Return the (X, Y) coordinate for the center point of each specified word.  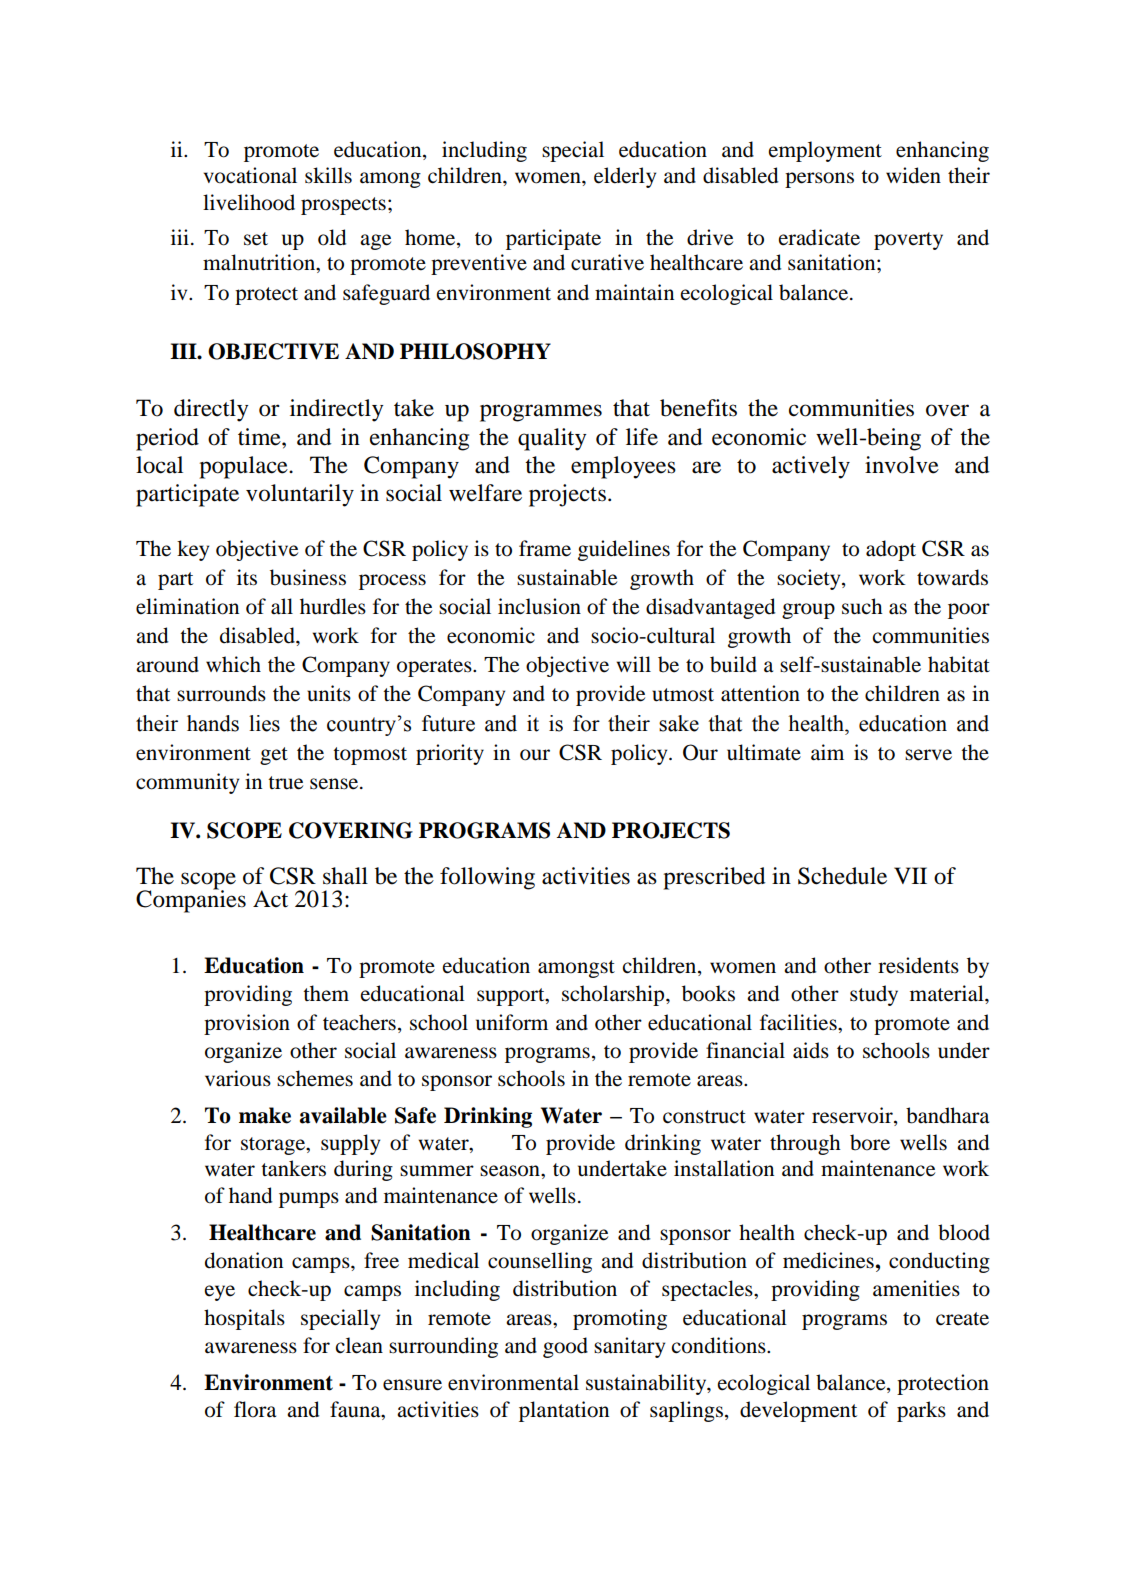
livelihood (249, 202)
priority (450, 754)
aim (827, 752)
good (565, 1347)
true (285, 783)
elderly (625, 177)
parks (921, 1411)
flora (255, 1409)
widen (913, 175)
